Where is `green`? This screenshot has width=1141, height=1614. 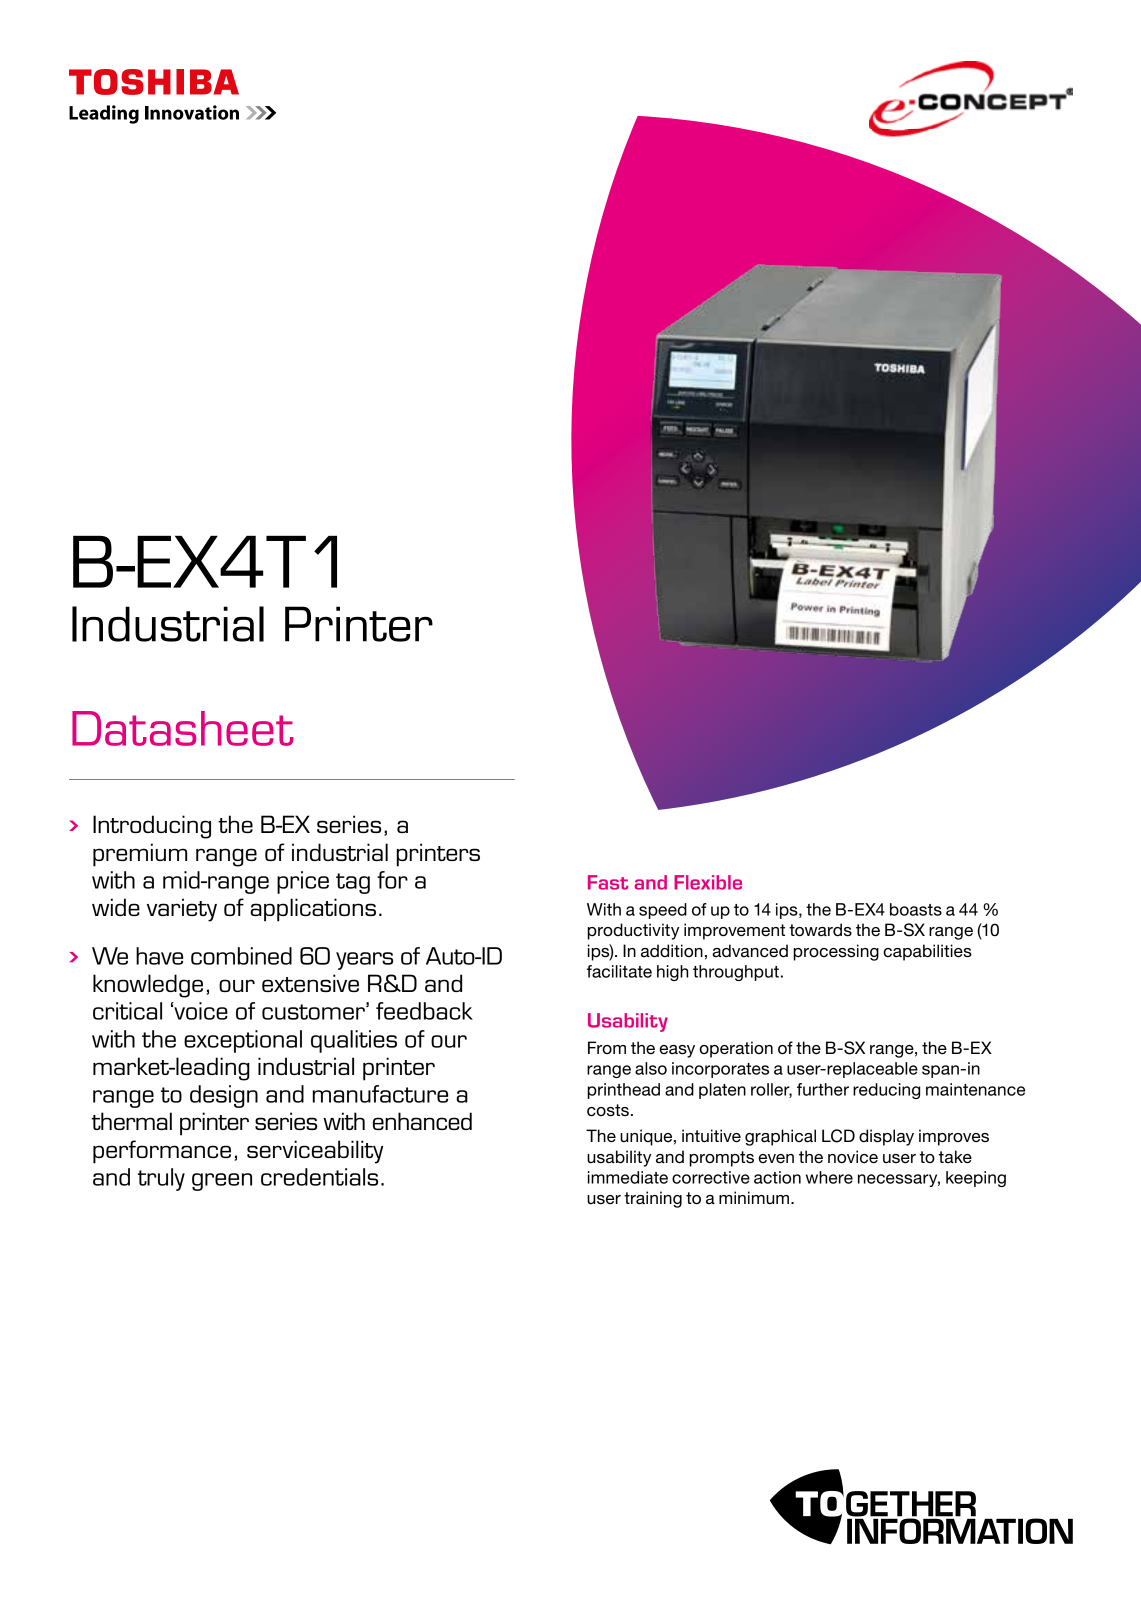
green is located at coordinates (222, 1182).
